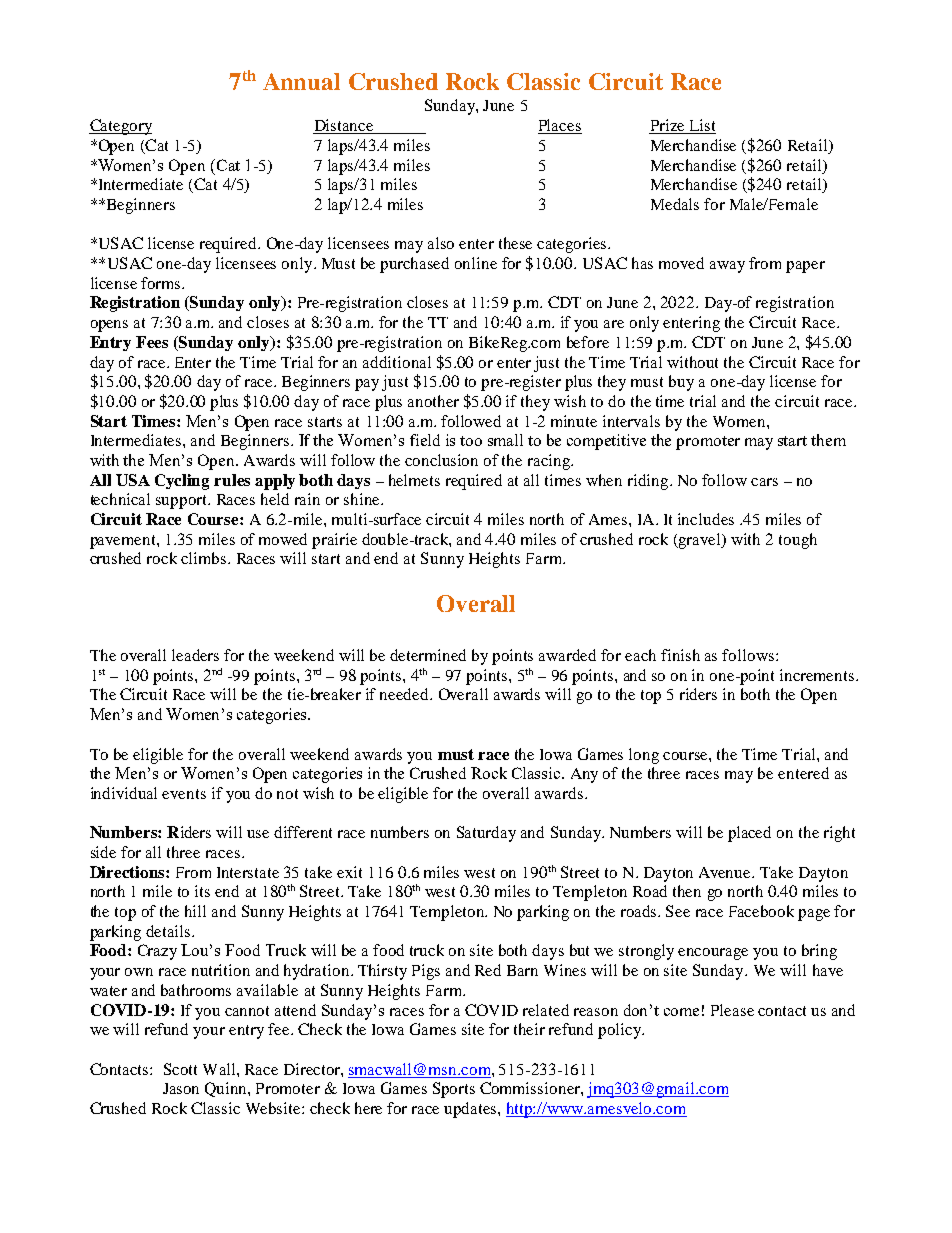  What do you see at coordinates (120, 127) in the screenshot?
I see `Category` at bounding box center [120, 127].
